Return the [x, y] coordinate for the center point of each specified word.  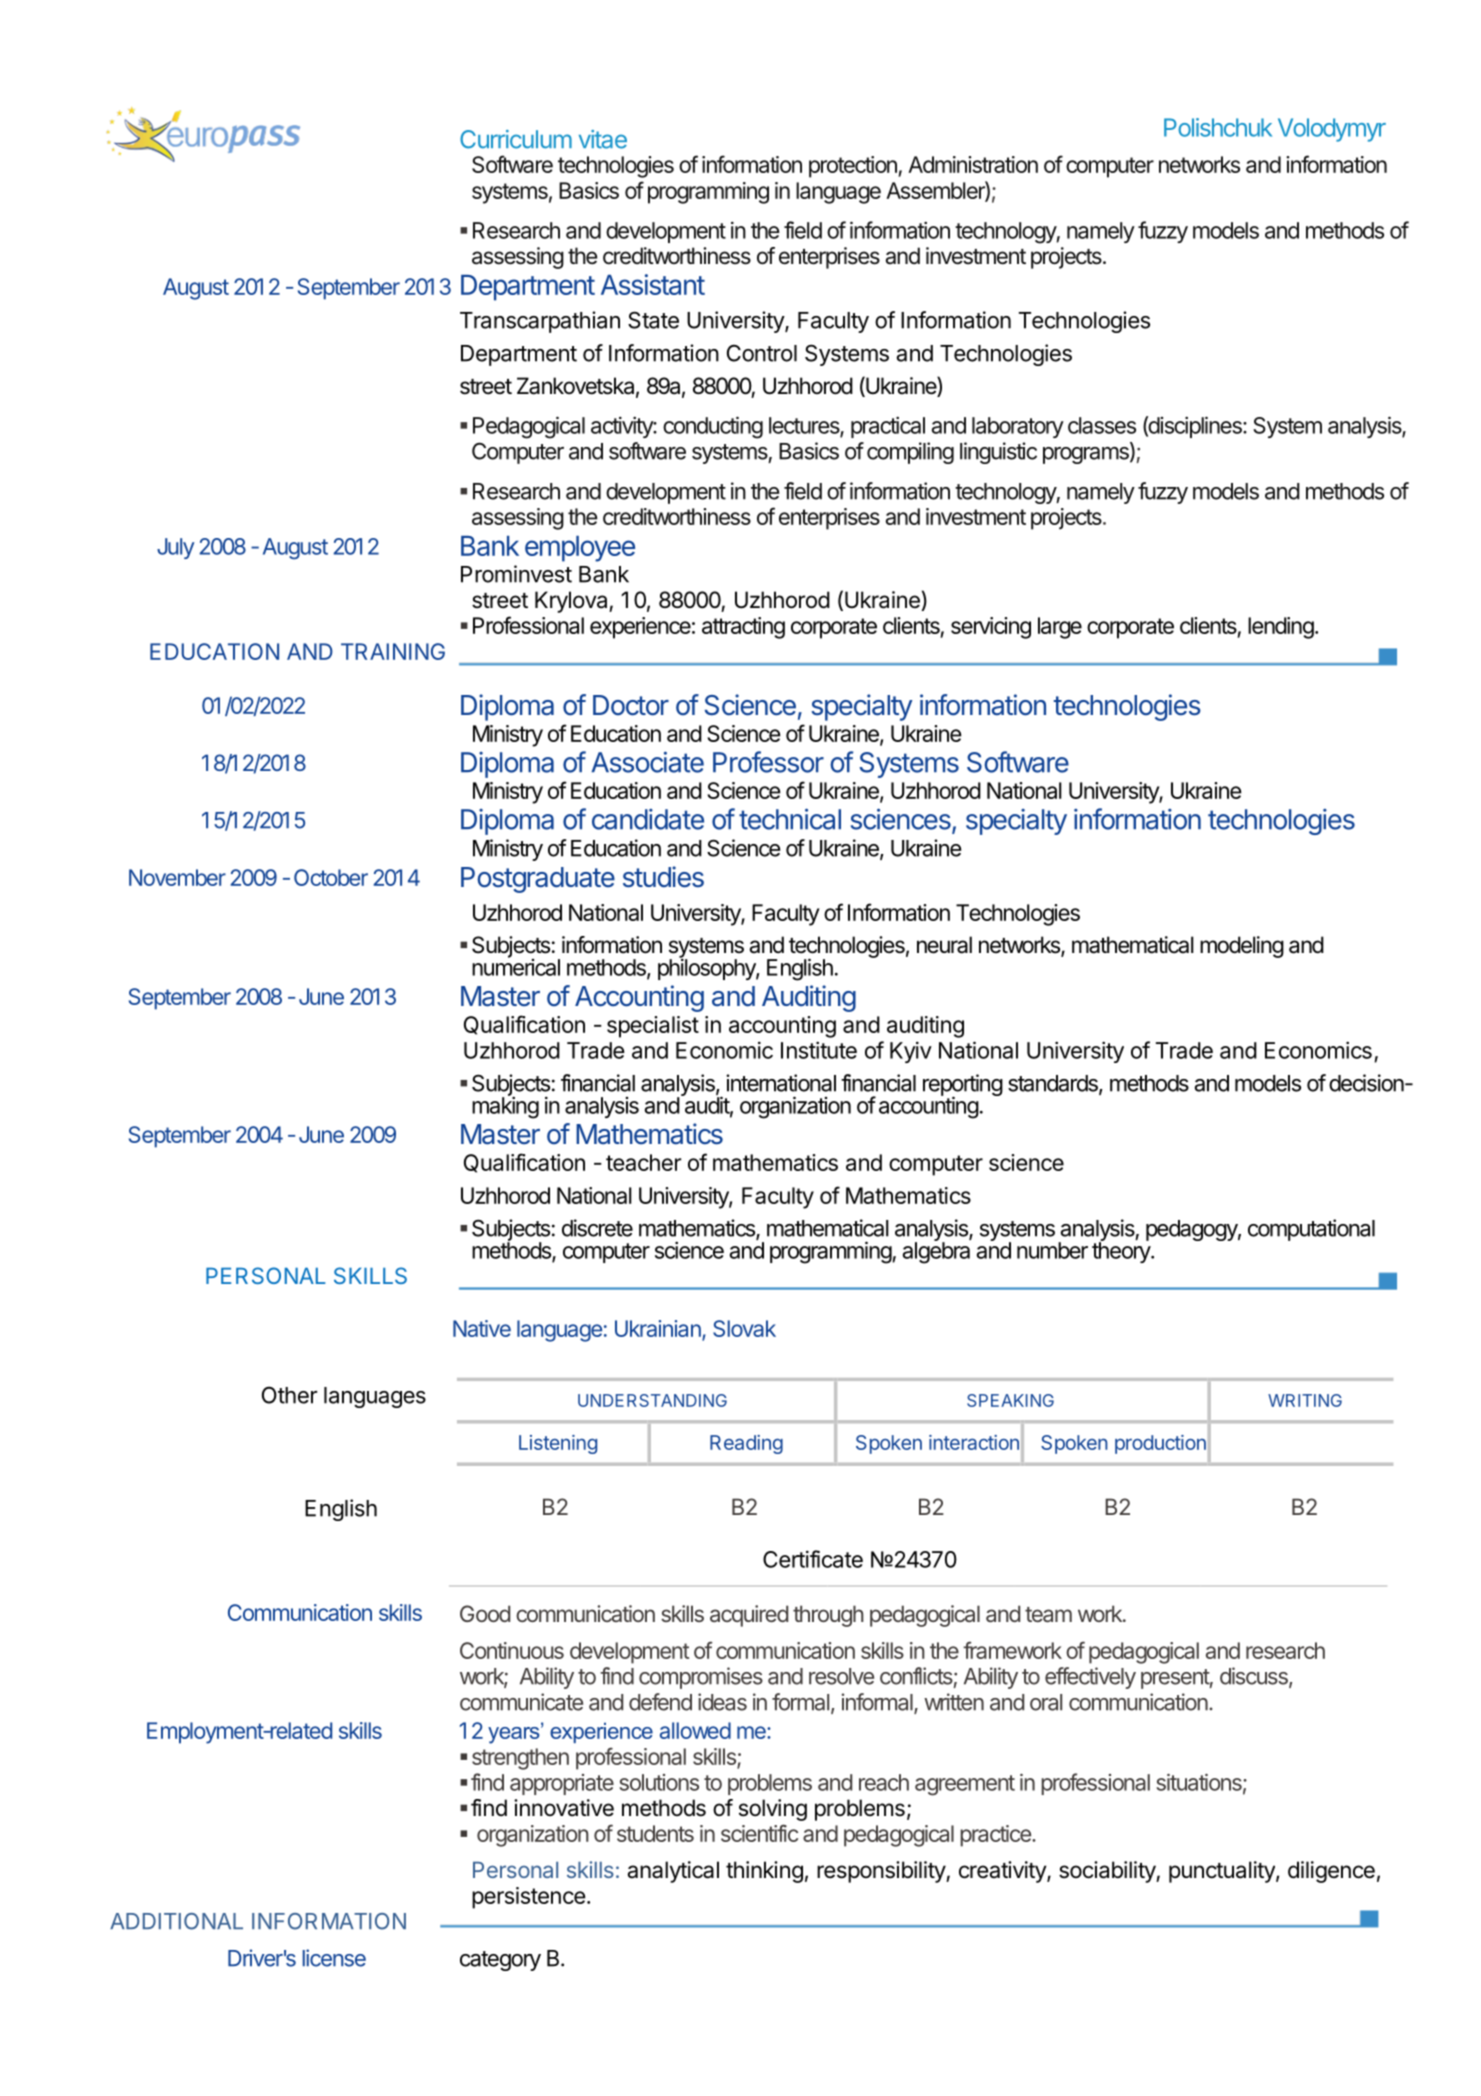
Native [482, 1328]
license [334, 1958]
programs [1087, 455]
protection [853, 167]
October [331, 877]
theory [1122, 1251]
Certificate [813, 1559]
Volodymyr [1332, 130]
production [1160, 1444]
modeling [1242, 947]
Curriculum [516, 139]
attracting [743, 628]
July [175, 548]
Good [485, 1613]
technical [790, 819]
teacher [643, 1162]
